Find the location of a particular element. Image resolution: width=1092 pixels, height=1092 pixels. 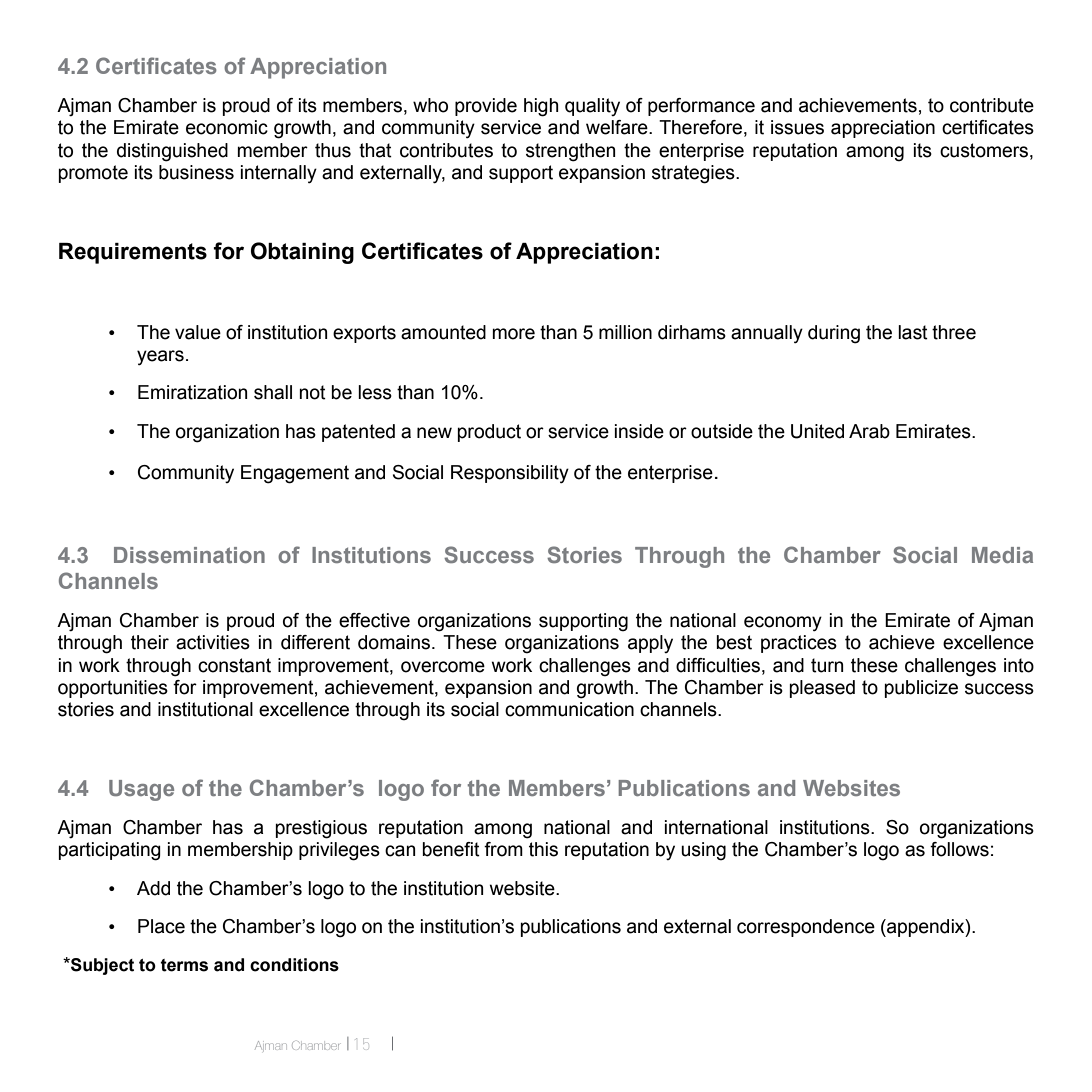

Arab is located at coordinates (869, 431).
